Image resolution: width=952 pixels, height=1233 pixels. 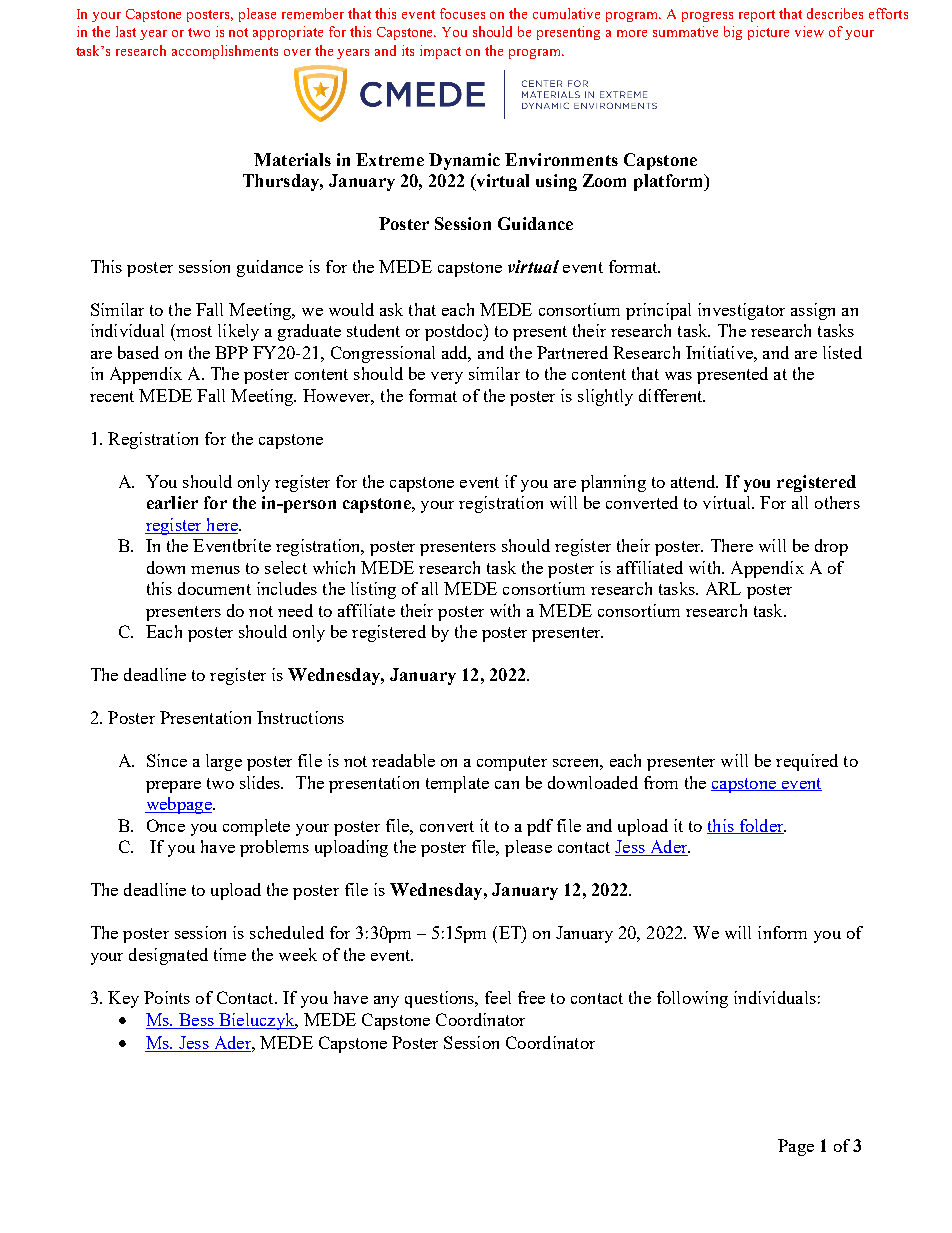 I want to click on planning, so click(x=613, y=483).
